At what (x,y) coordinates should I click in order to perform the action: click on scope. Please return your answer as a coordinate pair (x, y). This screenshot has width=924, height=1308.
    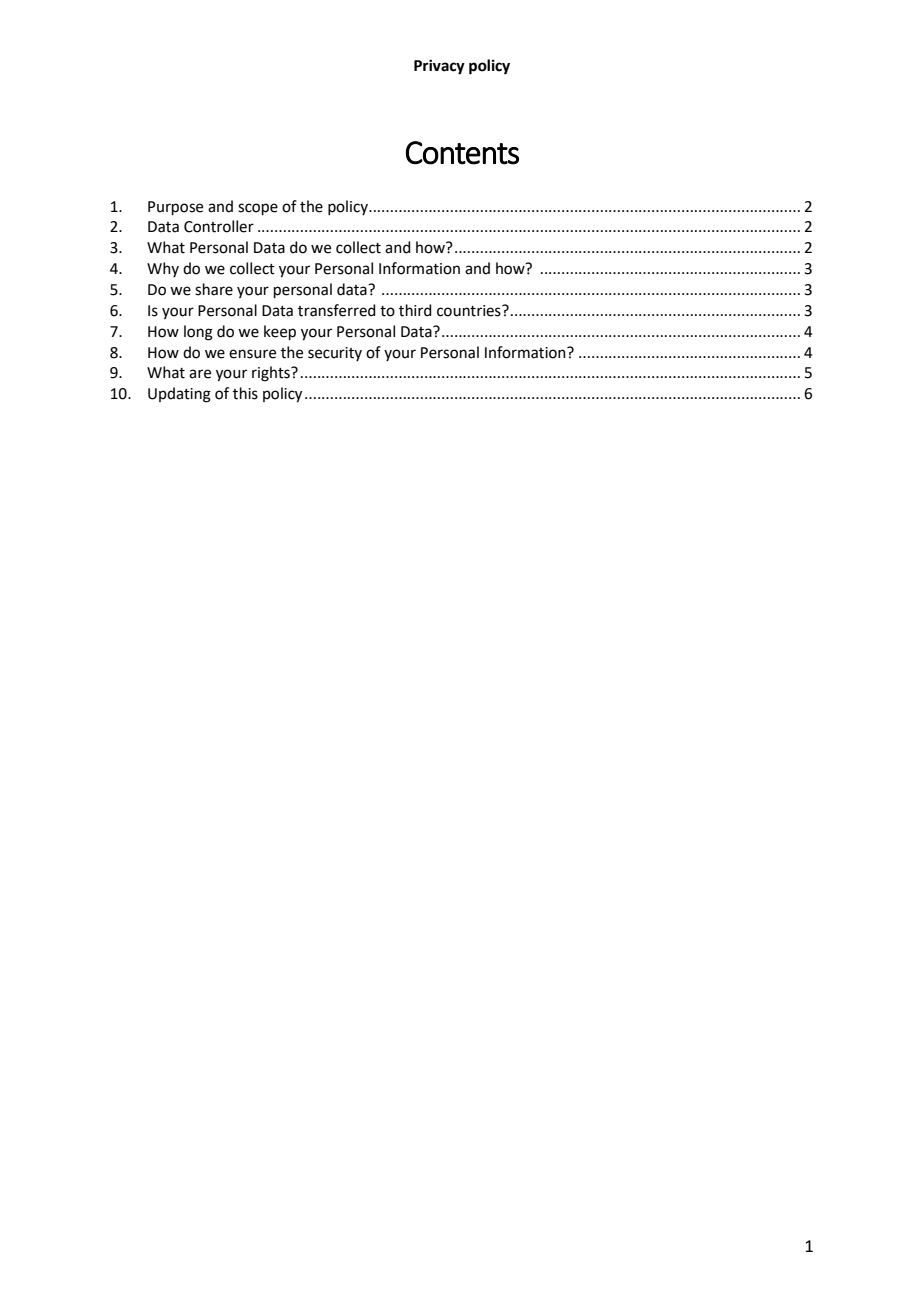
    Looking at the image, I should click on (258, 209).
